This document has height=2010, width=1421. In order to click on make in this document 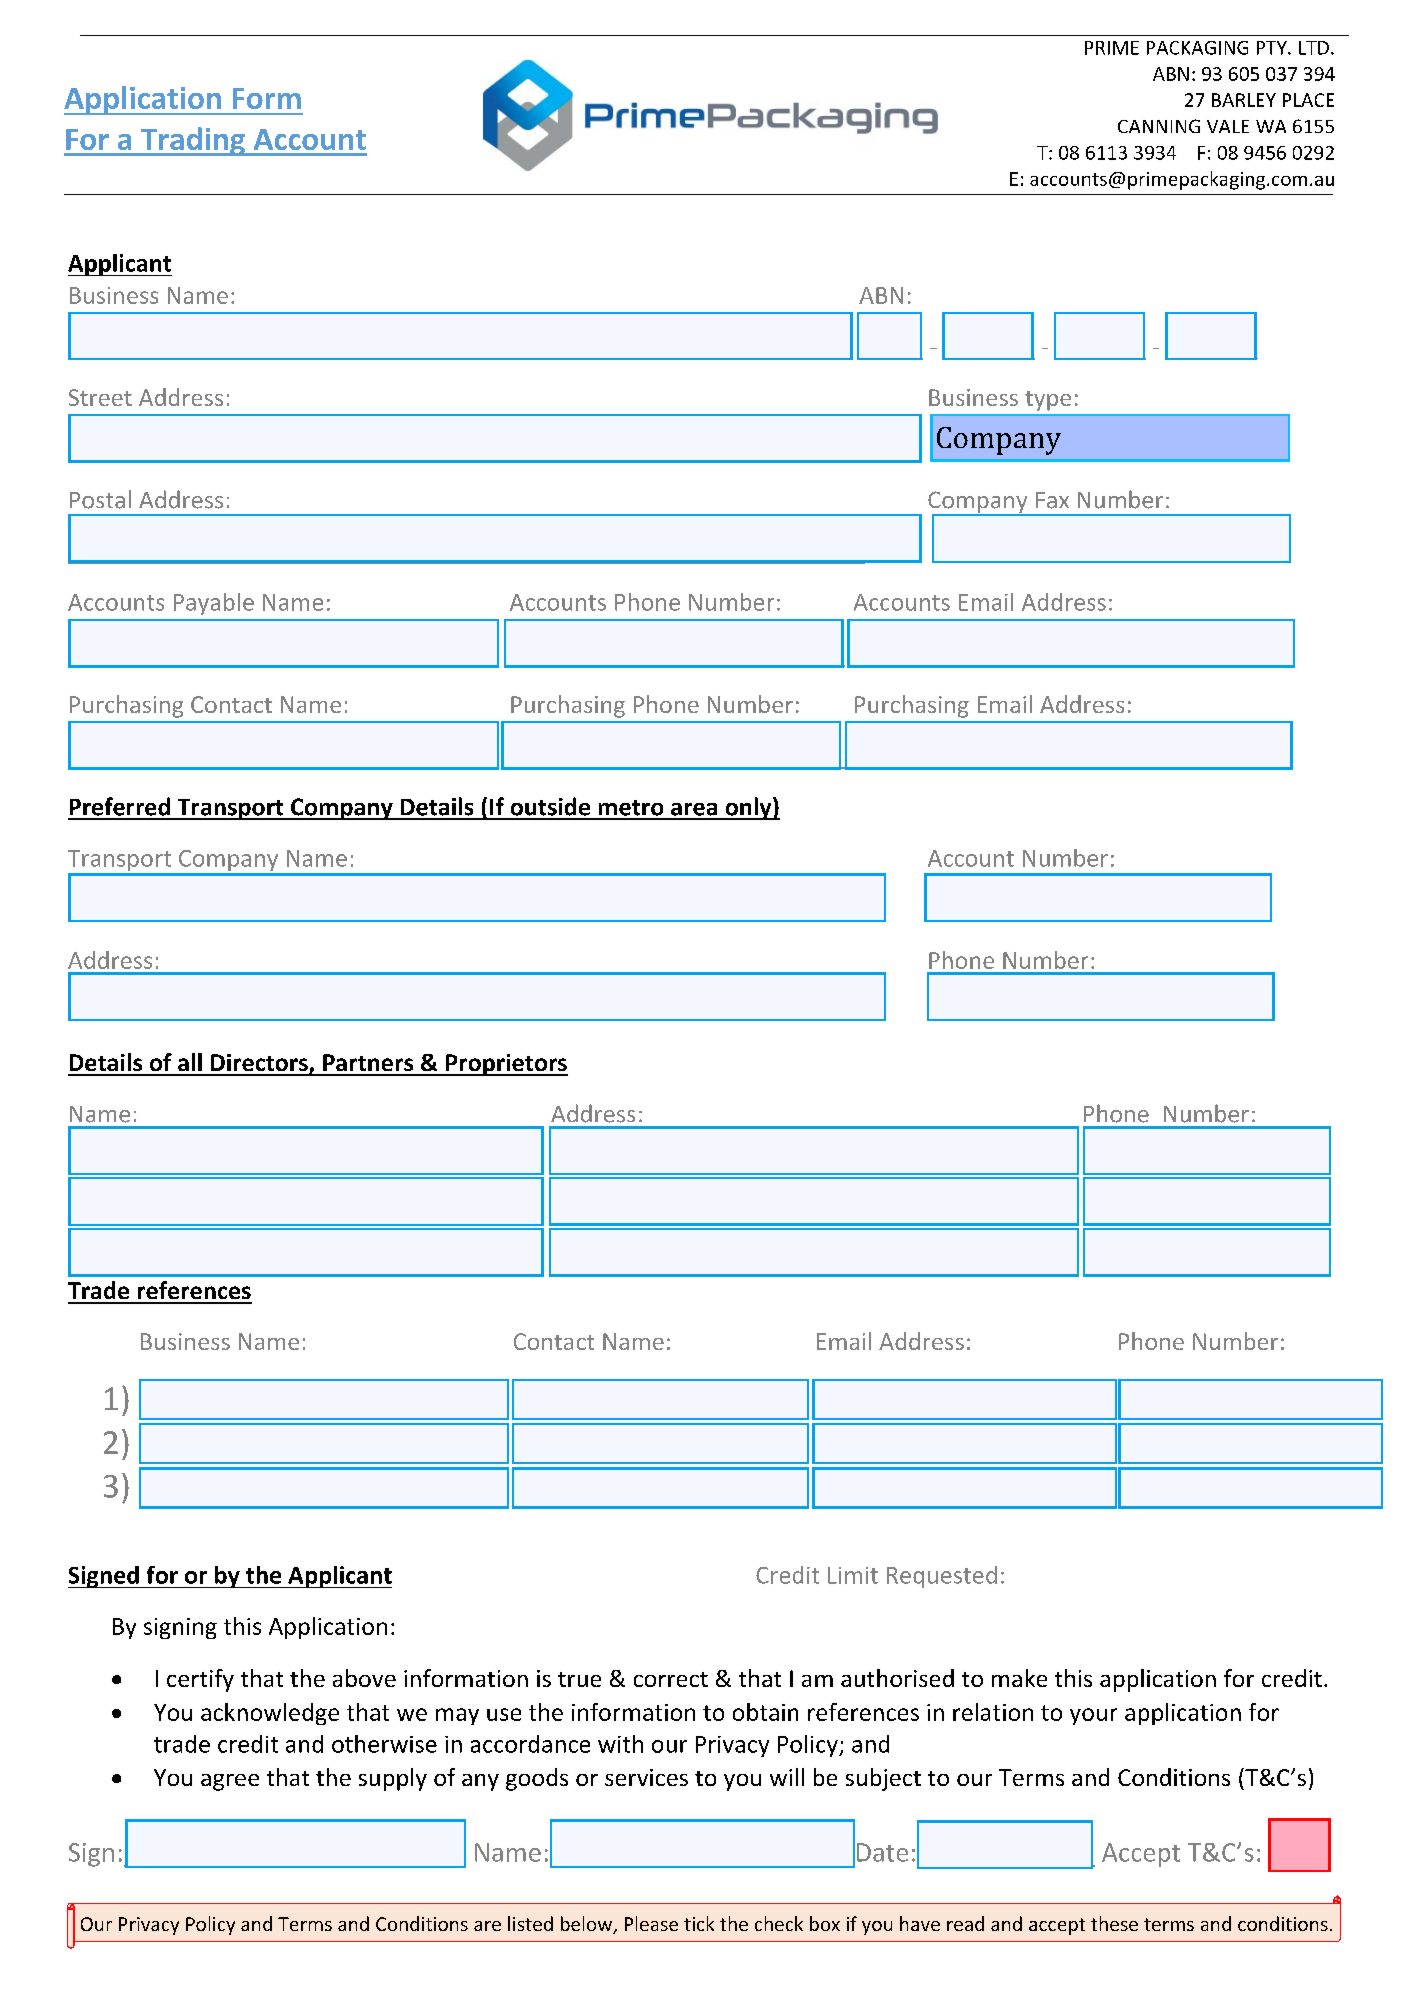, I will do `click(1019, 1678)`.
